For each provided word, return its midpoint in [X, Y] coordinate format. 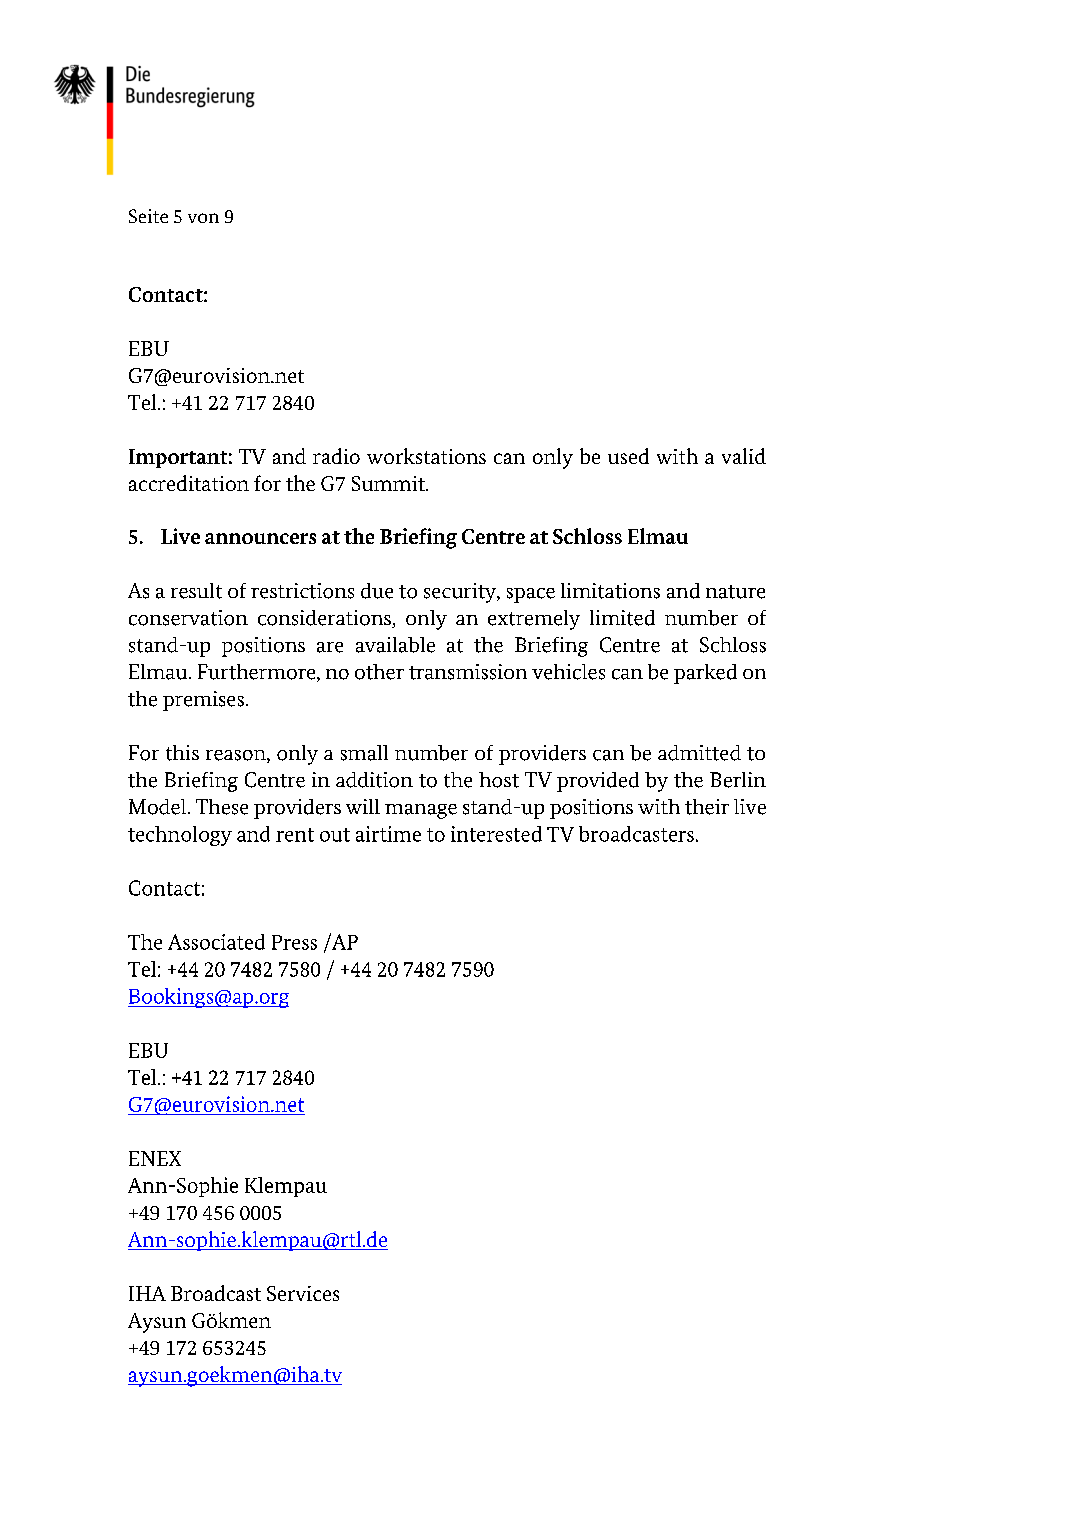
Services [303, 1293]
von [203, 218]
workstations [426, 456]
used [628, 456]
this [182, 753]
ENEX [155, 1158]
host [499, 780]
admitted [699, 753]
